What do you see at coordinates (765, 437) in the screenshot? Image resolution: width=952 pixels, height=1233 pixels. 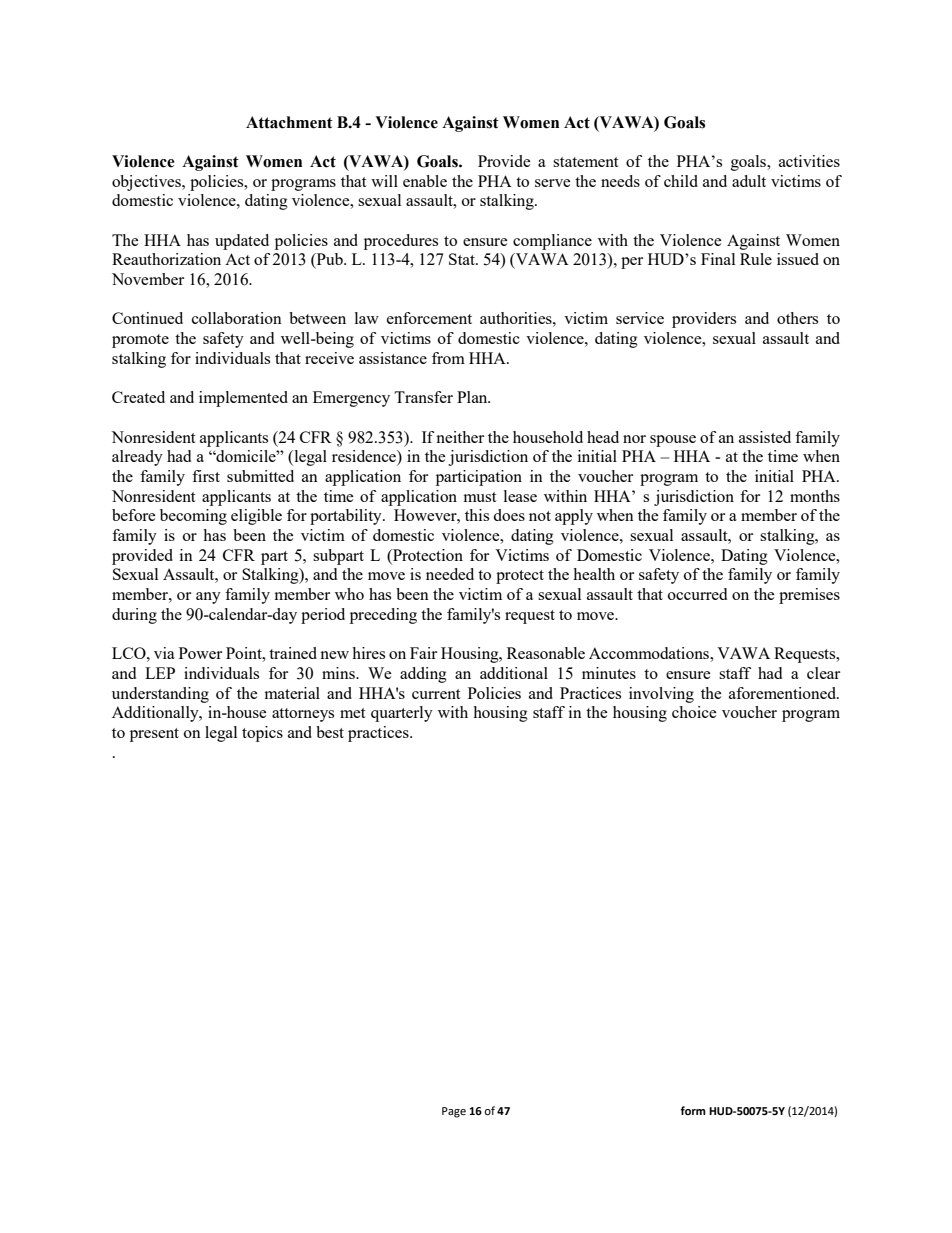 I see `assisted` at bounding box center [765, 437].
